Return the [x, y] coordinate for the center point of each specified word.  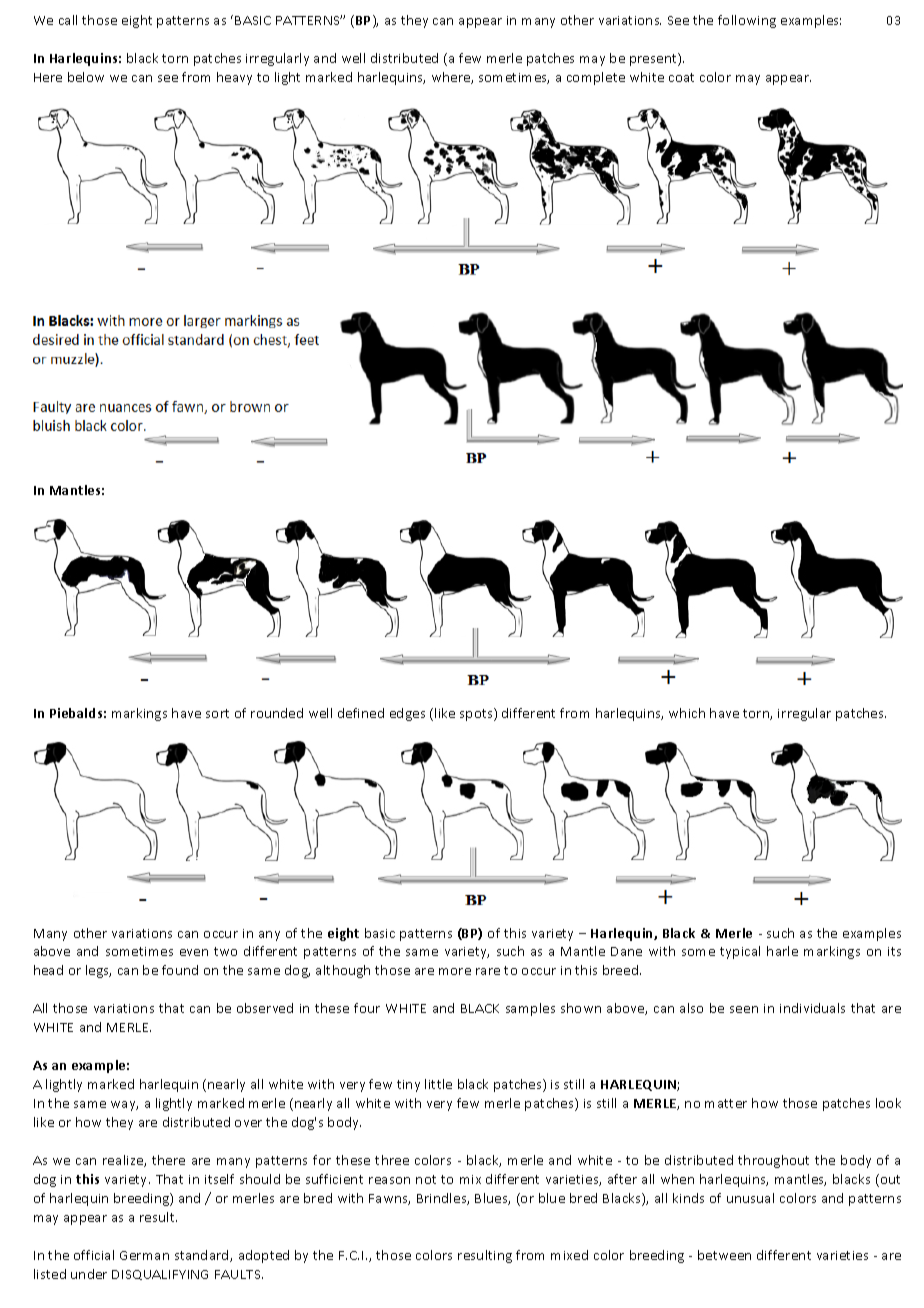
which [687, 713]
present [654, 59]
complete [596, 78]
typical [740, 952]
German [144, 1255]
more [455, 971]
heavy [234, 78]
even [194, 952]
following [747, 21]
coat [681, 77]
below [86, 77]
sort [217, 713]
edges [407, 714]
